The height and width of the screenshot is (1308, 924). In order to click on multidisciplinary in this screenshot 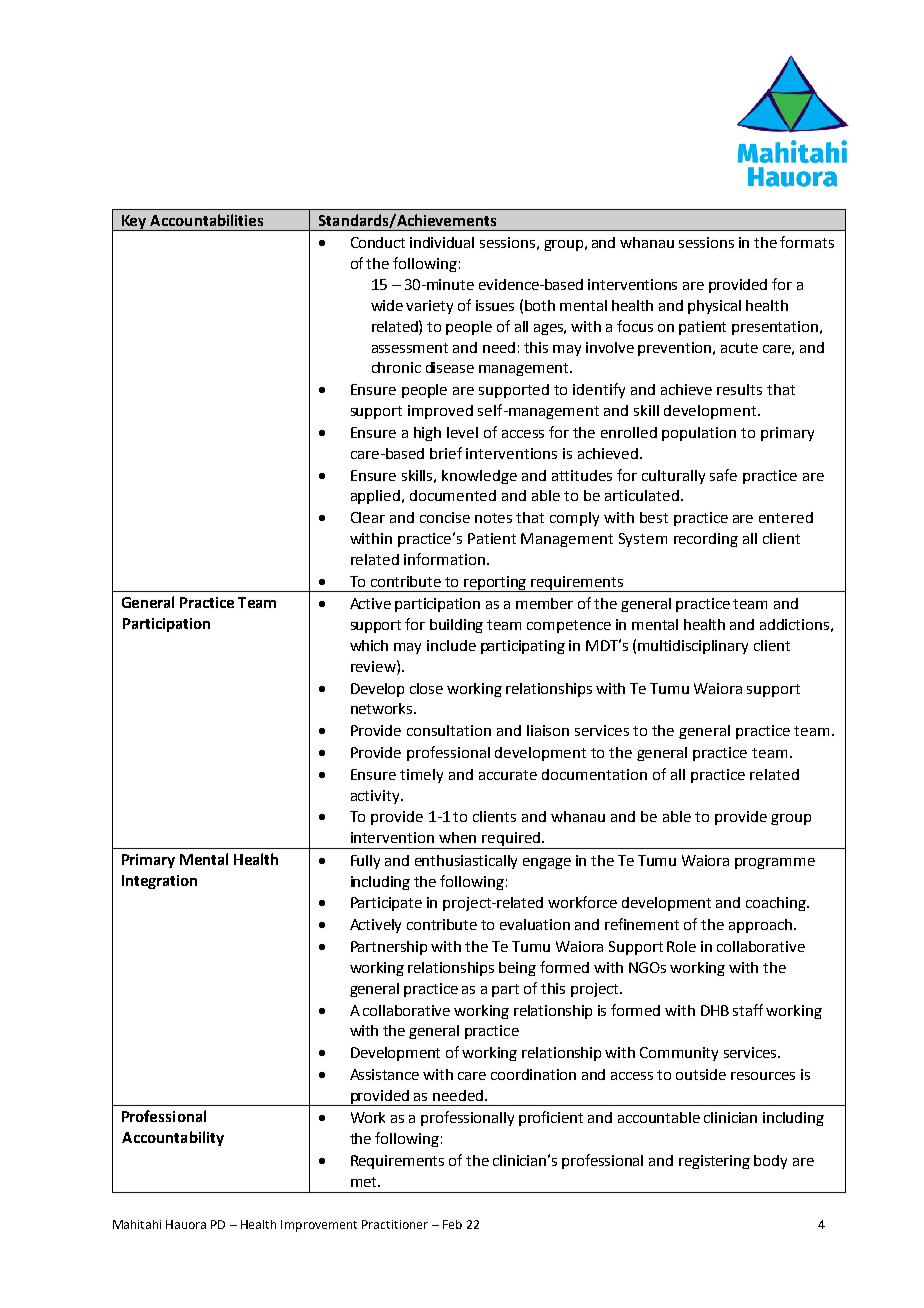, I will do `click(693, 647)`.
